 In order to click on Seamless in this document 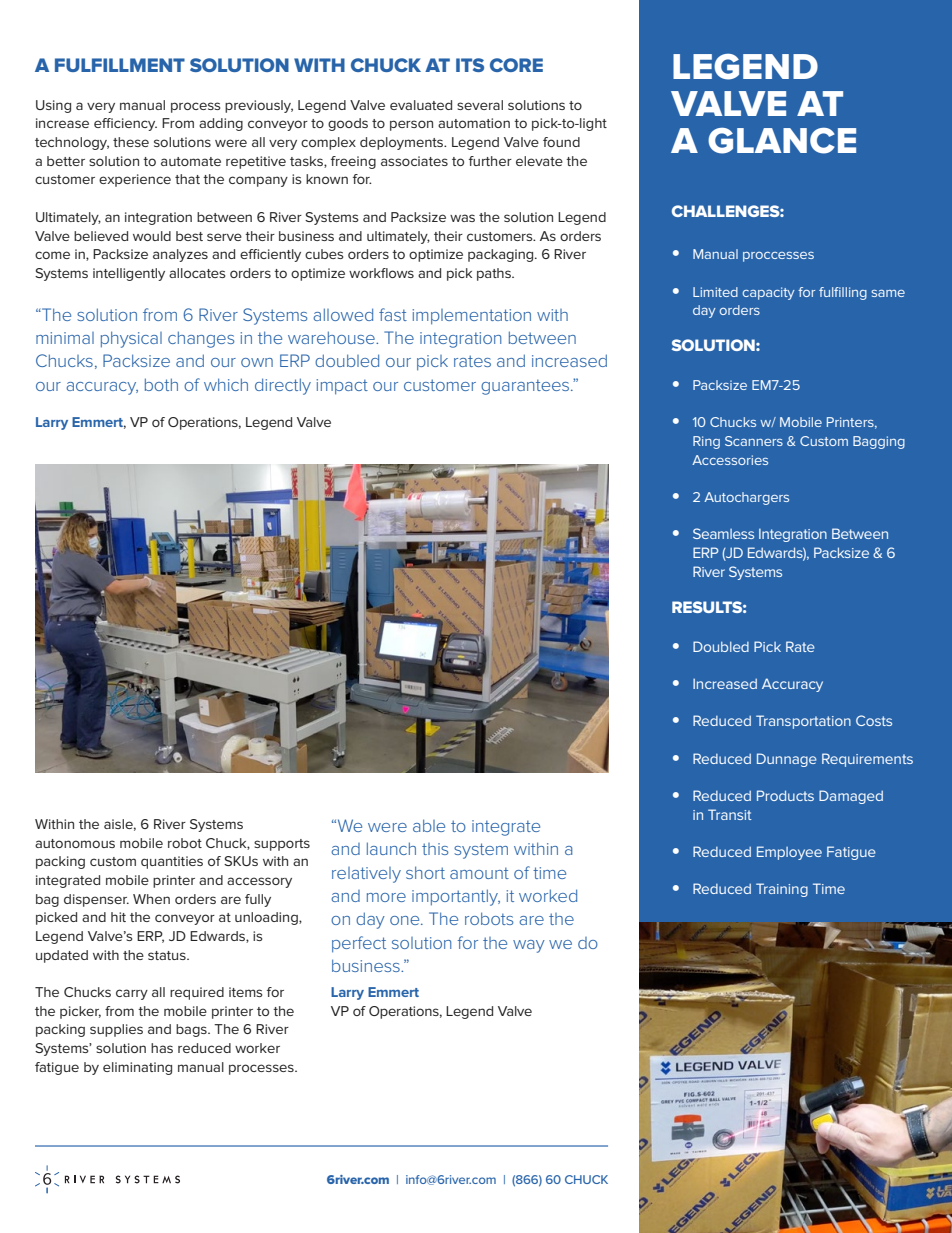, I will do `click(723, 533)`.
